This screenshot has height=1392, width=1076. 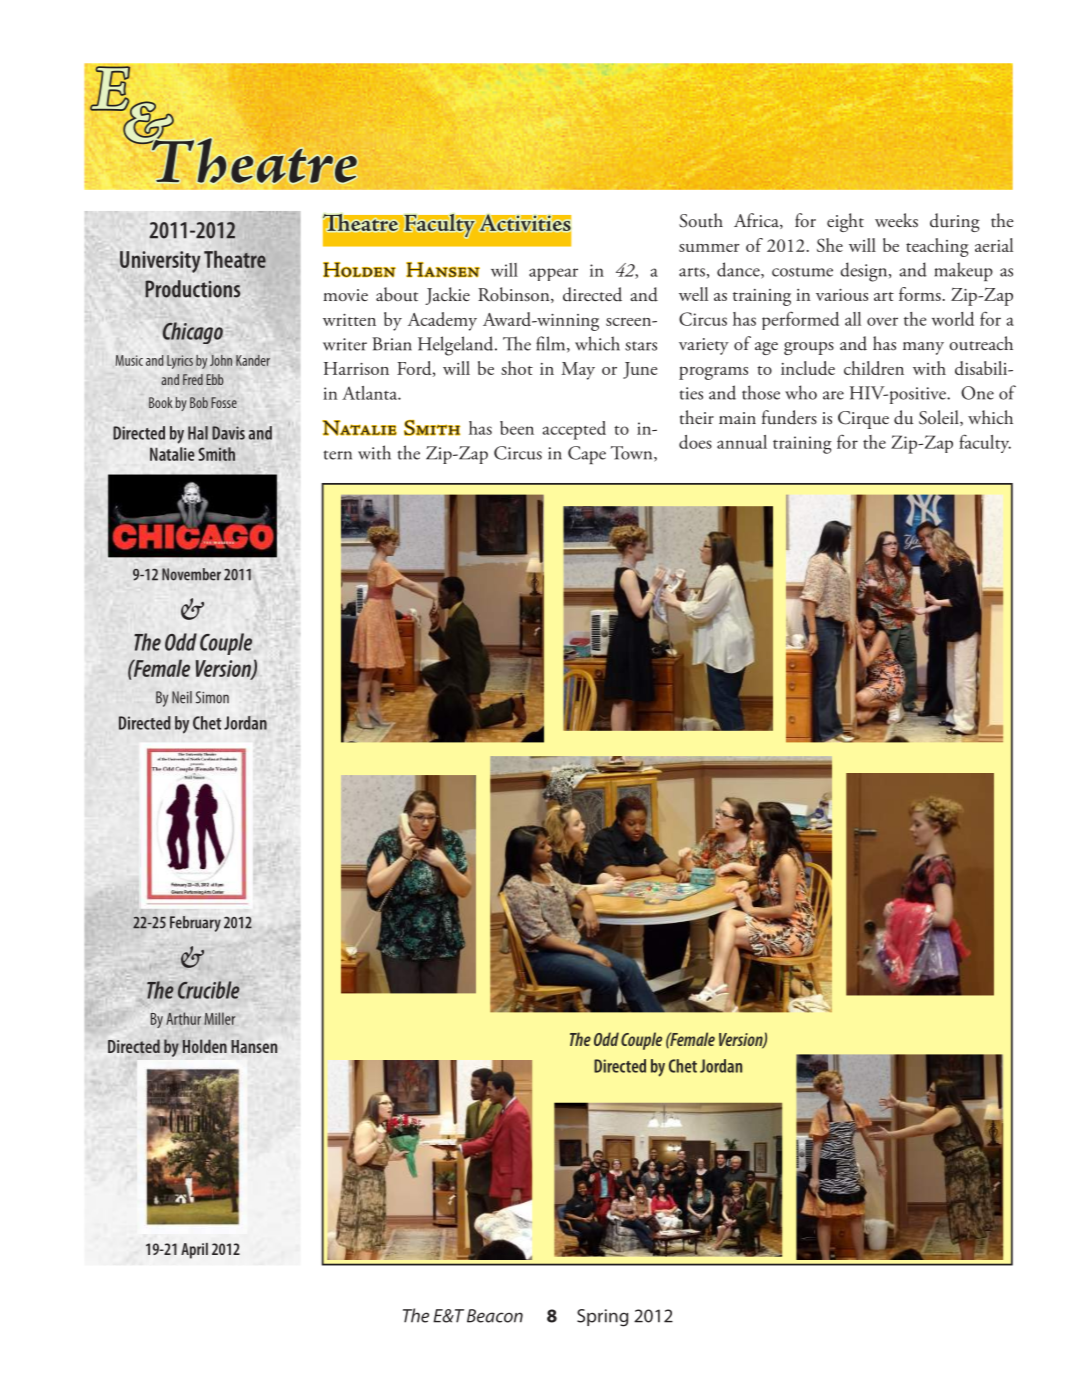 I want to click on February, so click(x=195, y=924).
